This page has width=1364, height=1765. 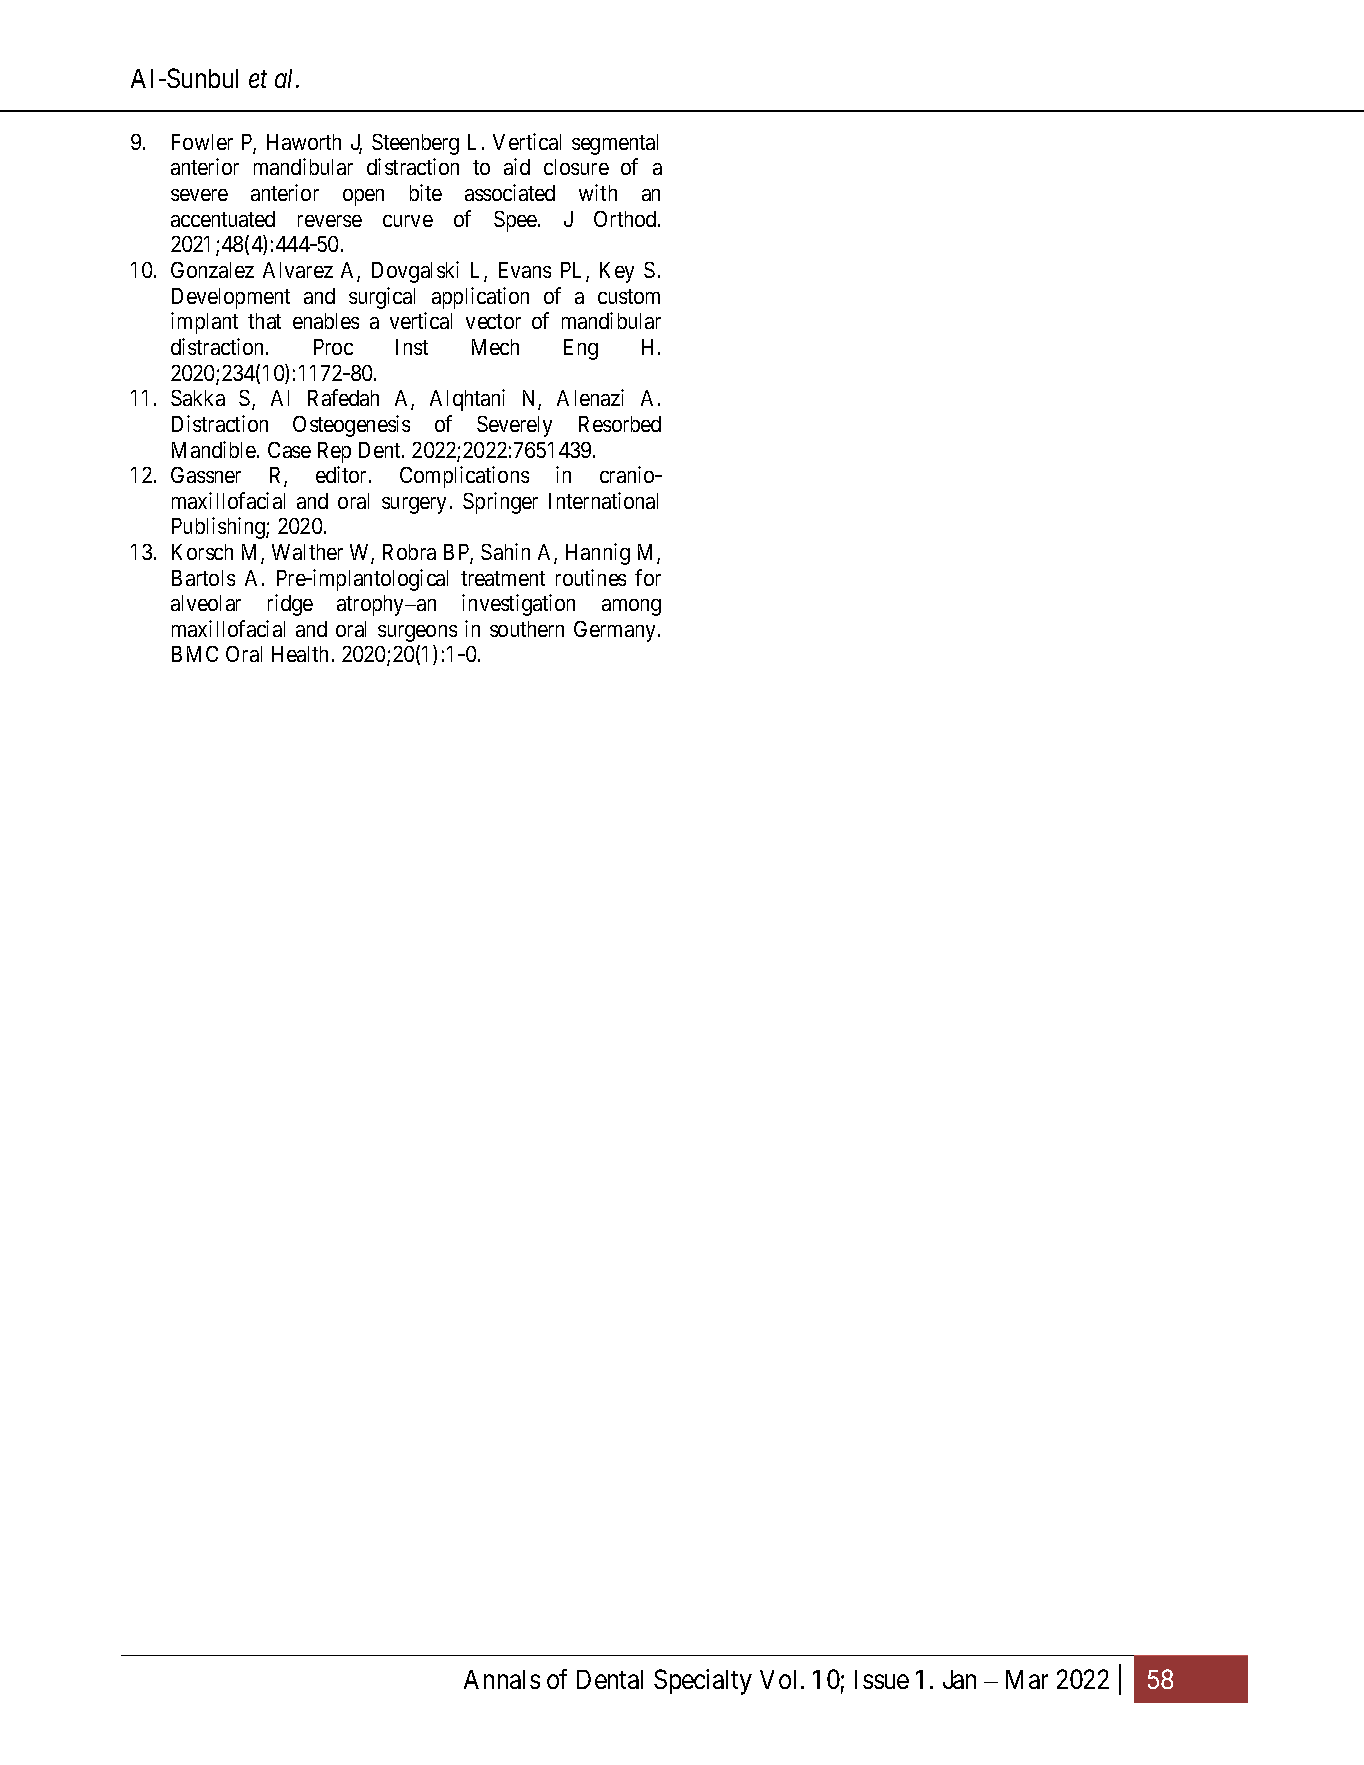 What do you see at coordinates (648, 577) in the page?
I see `for` at bounding box center [648, 577].
